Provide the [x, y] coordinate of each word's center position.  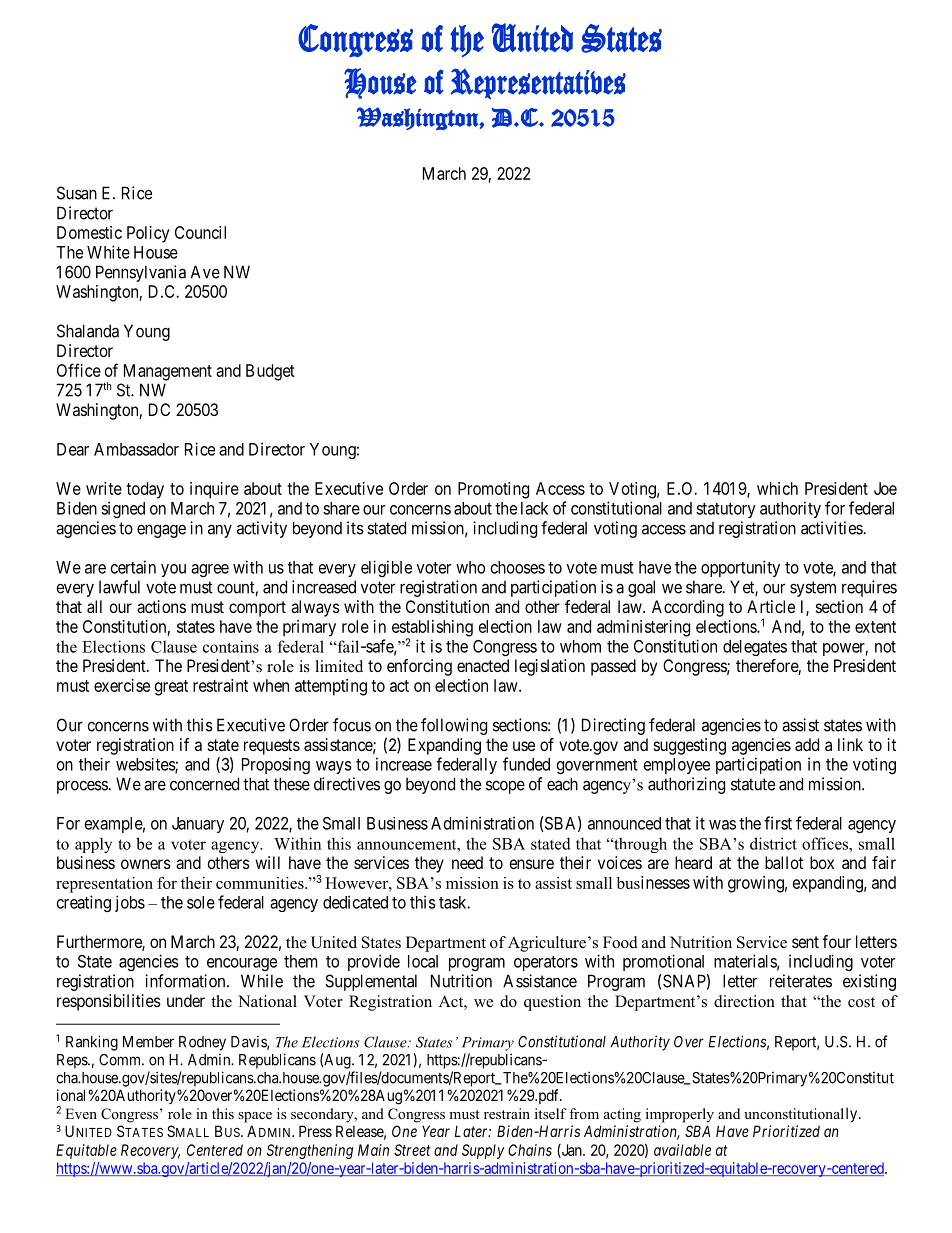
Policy [148, 234]
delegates [755, 648]
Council [200, 232]
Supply [483, 1151]
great [171, 688]
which [777, 488]
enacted [483, 665]
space [255, 1117]
